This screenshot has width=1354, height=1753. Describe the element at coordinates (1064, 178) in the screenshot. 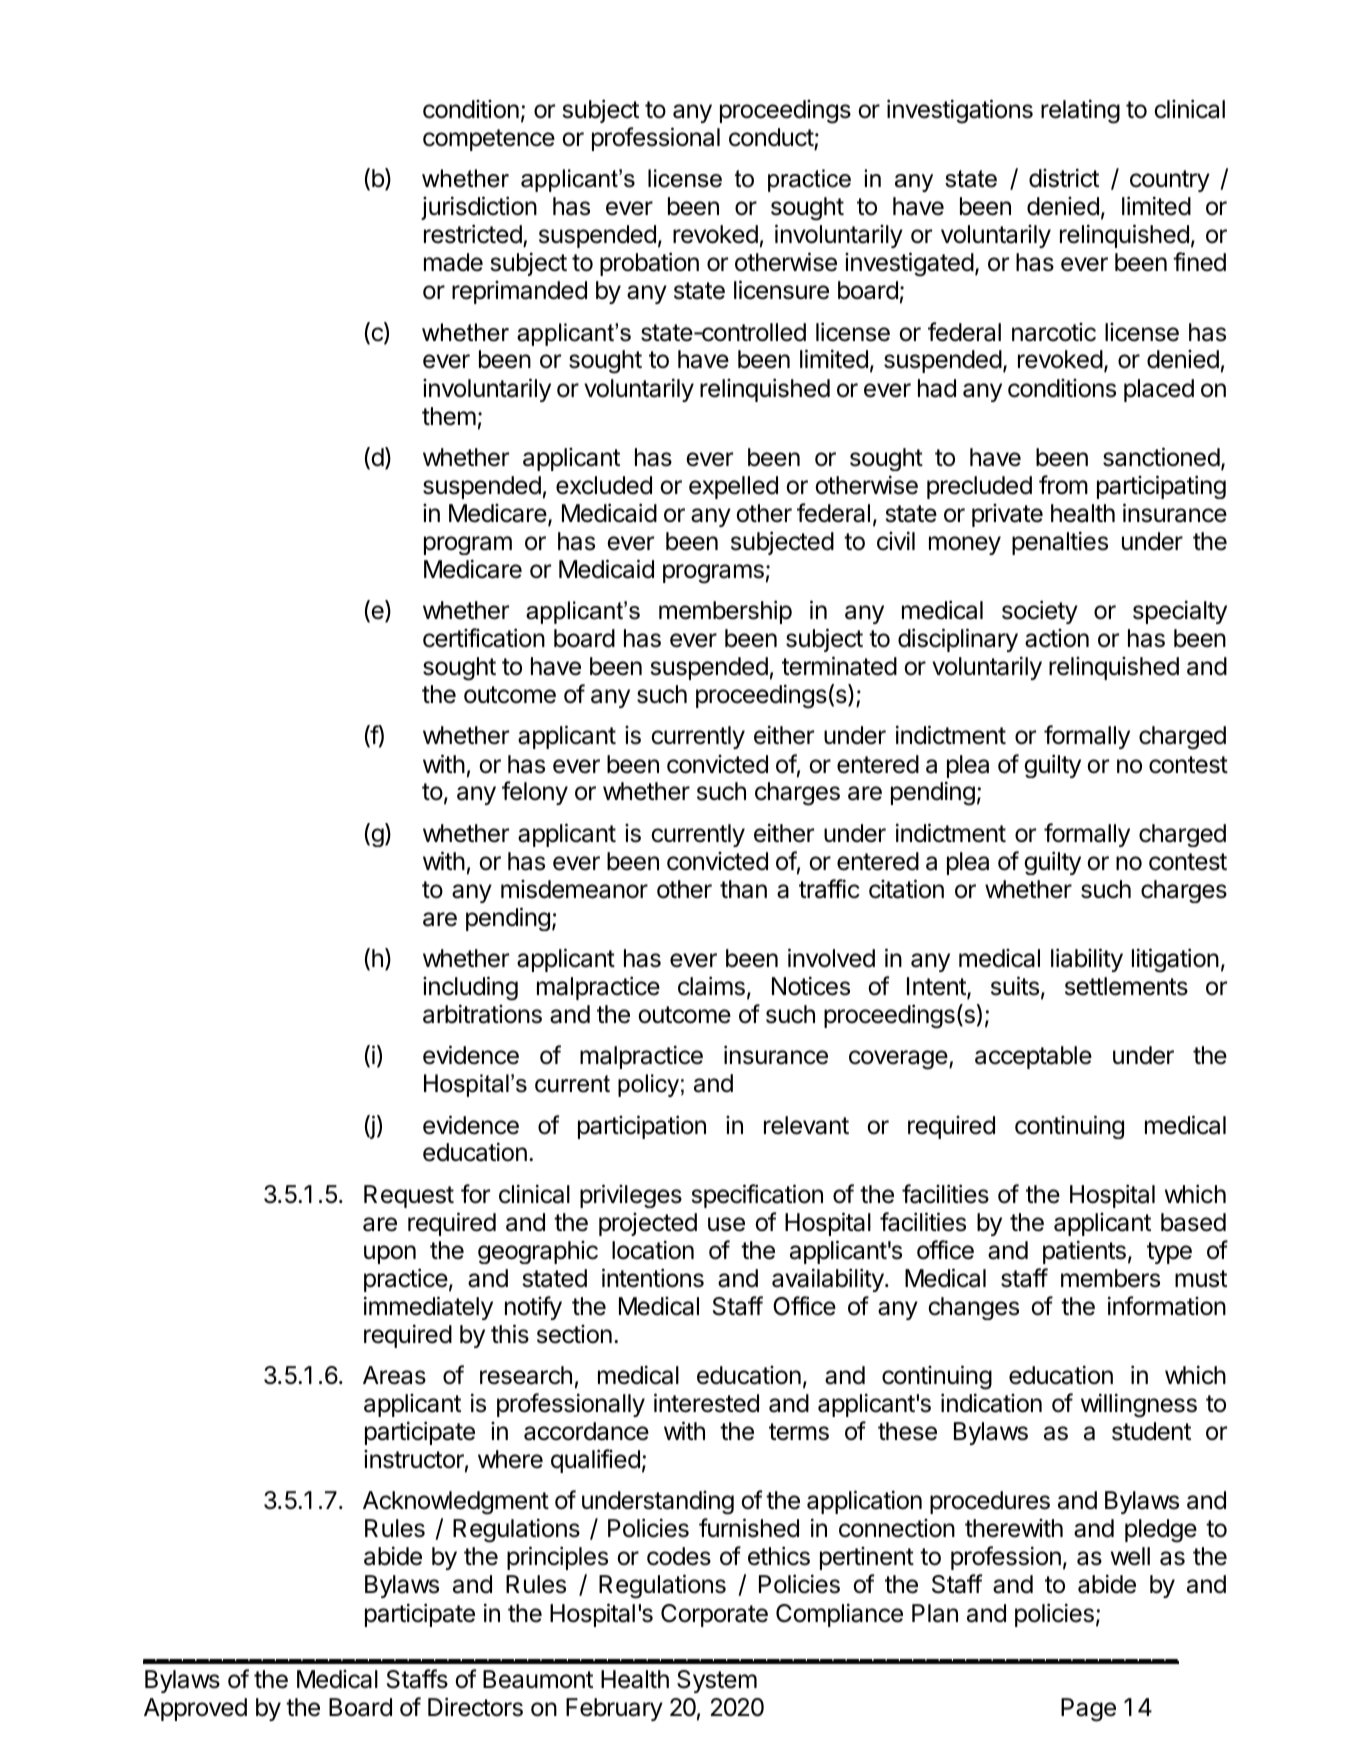

I see `district` at that location.
